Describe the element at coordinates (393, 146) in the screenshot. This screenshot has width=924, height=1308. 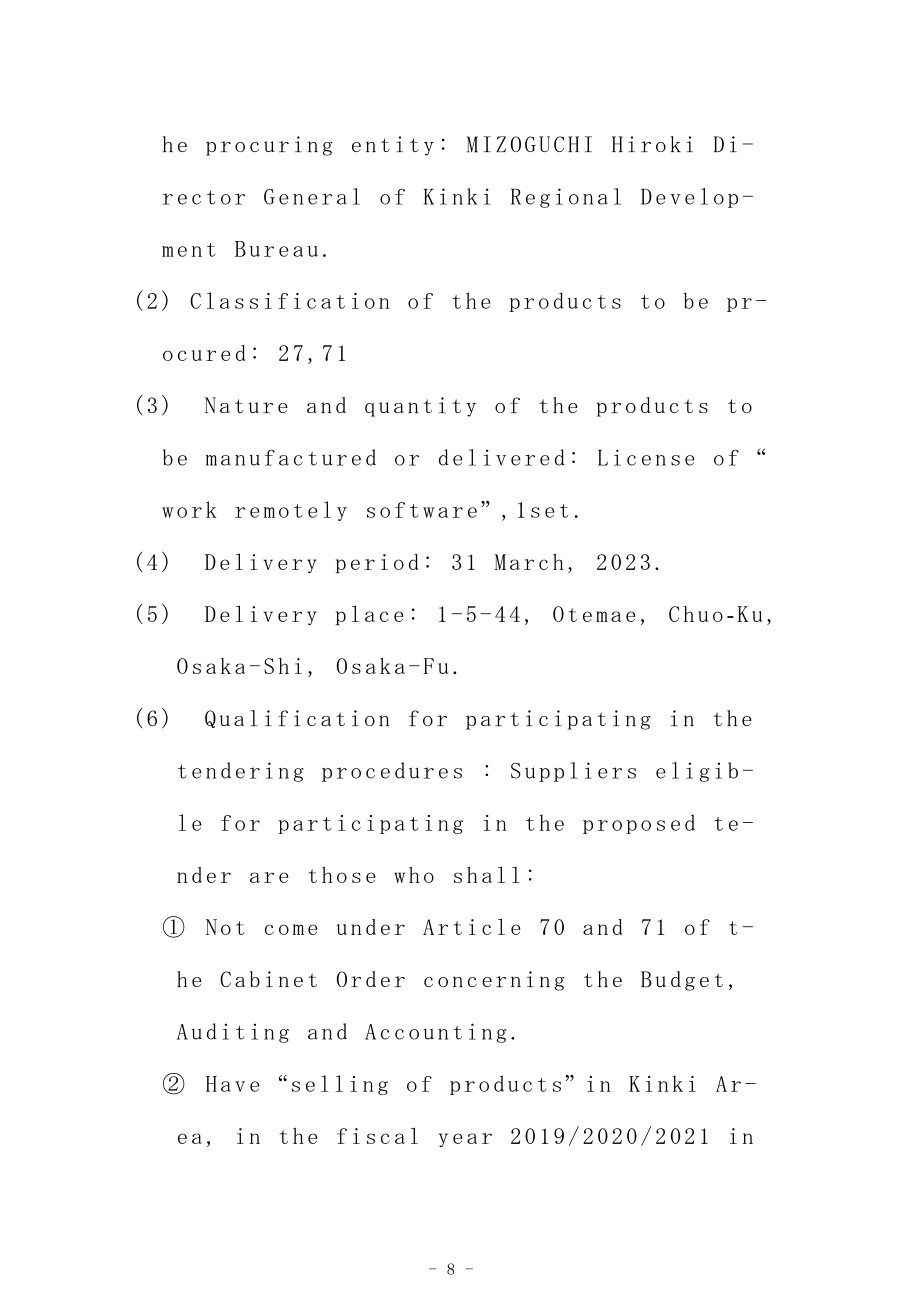
I see `entity` at that location.
